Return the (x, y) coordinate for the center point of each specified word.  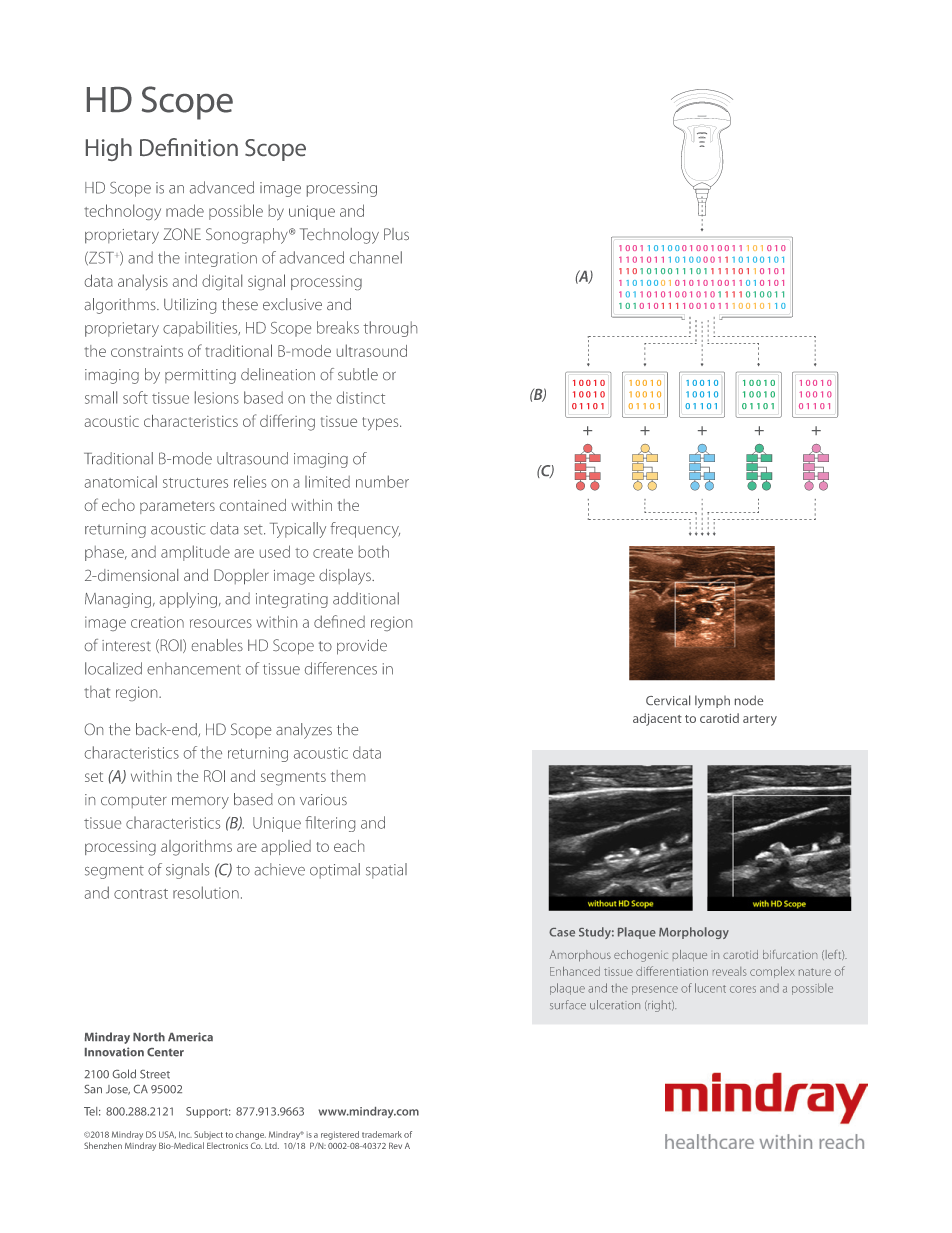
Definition (189, 147)
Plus (396, 234)
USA (167, 1135)
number (382, 481)
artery (760, 720)
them (348, 776)
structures (195, 483)
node (749, 700)
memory (200, 803)
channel (376, 257)
